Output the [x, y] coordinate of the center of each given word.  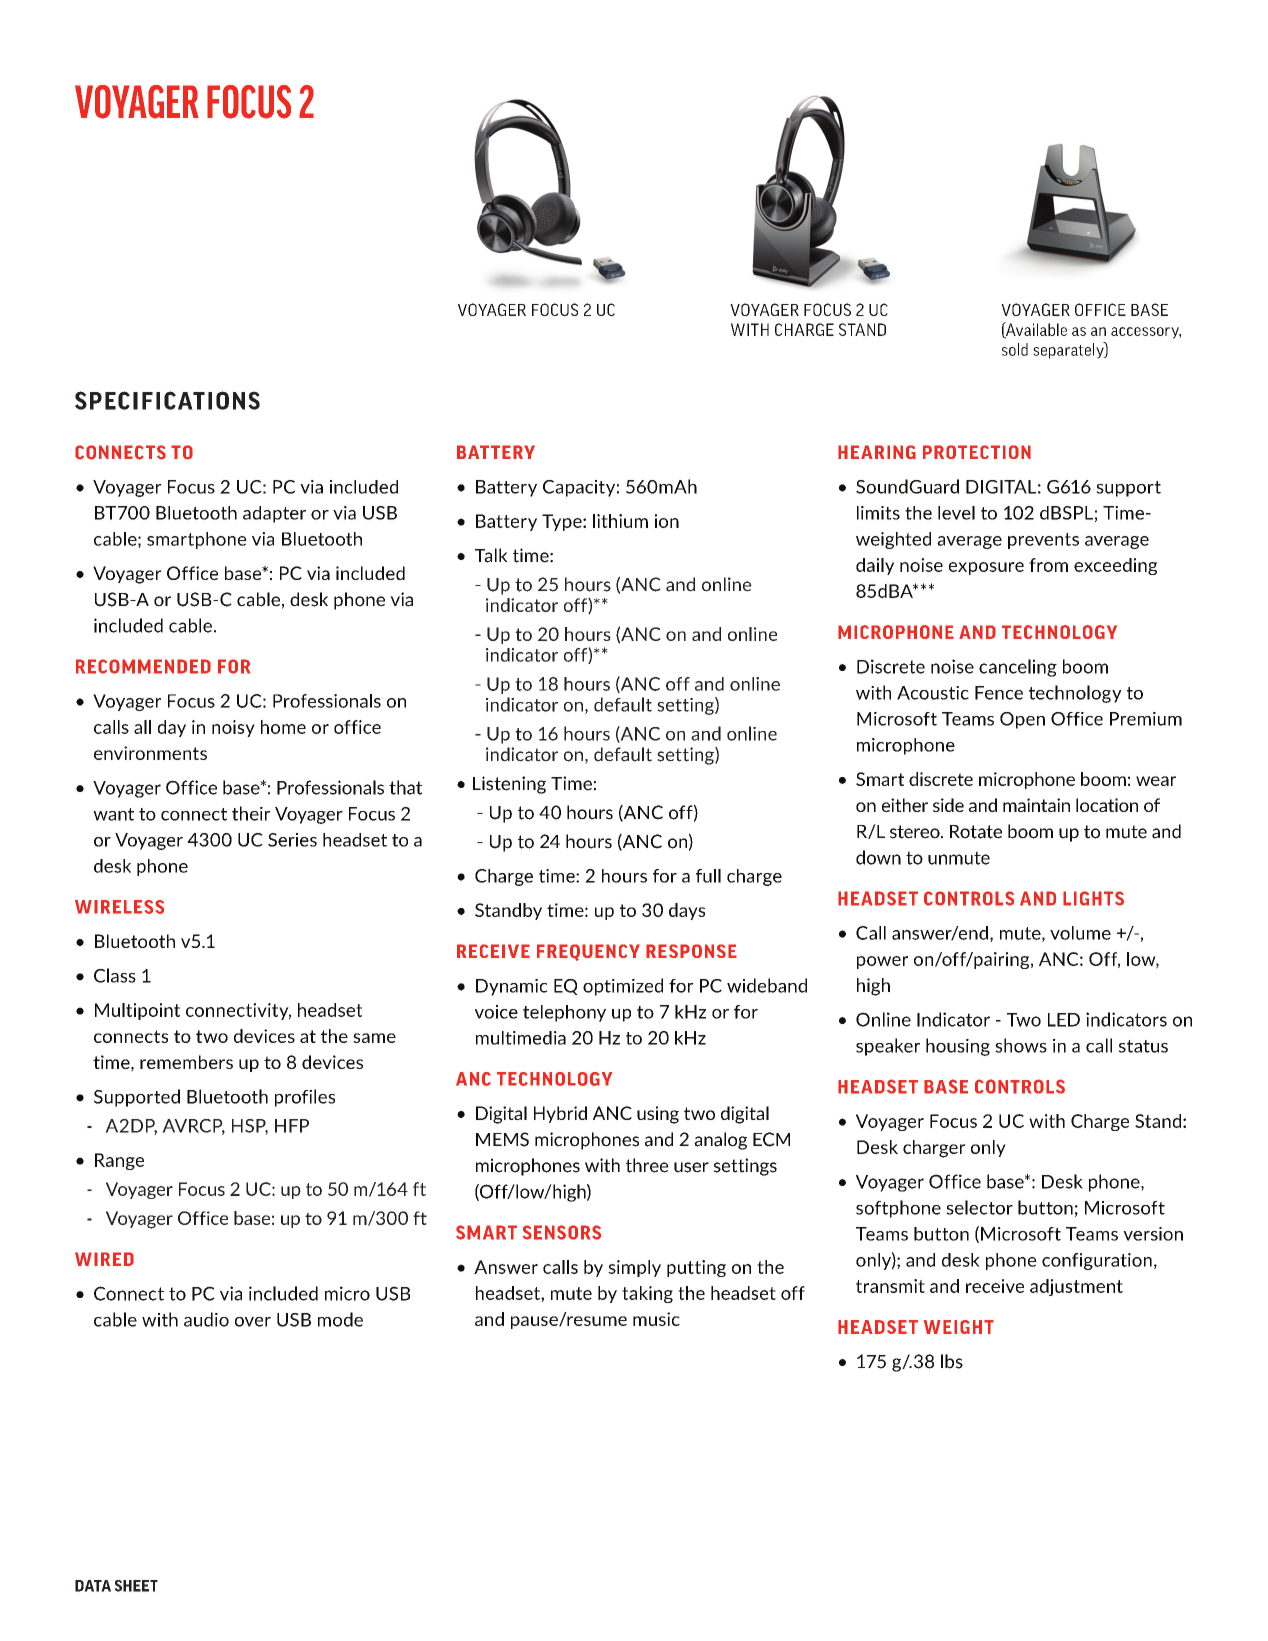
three [647, 1165]
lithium [620, 521]
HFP [292, 1126]
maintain [1036, 805]
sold [1015, 349]
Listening [509, 785]
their [251, 813]
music [656, 1319]
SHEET [136, 1586]
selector [979, 1207]
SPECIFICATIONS [167, 400]
